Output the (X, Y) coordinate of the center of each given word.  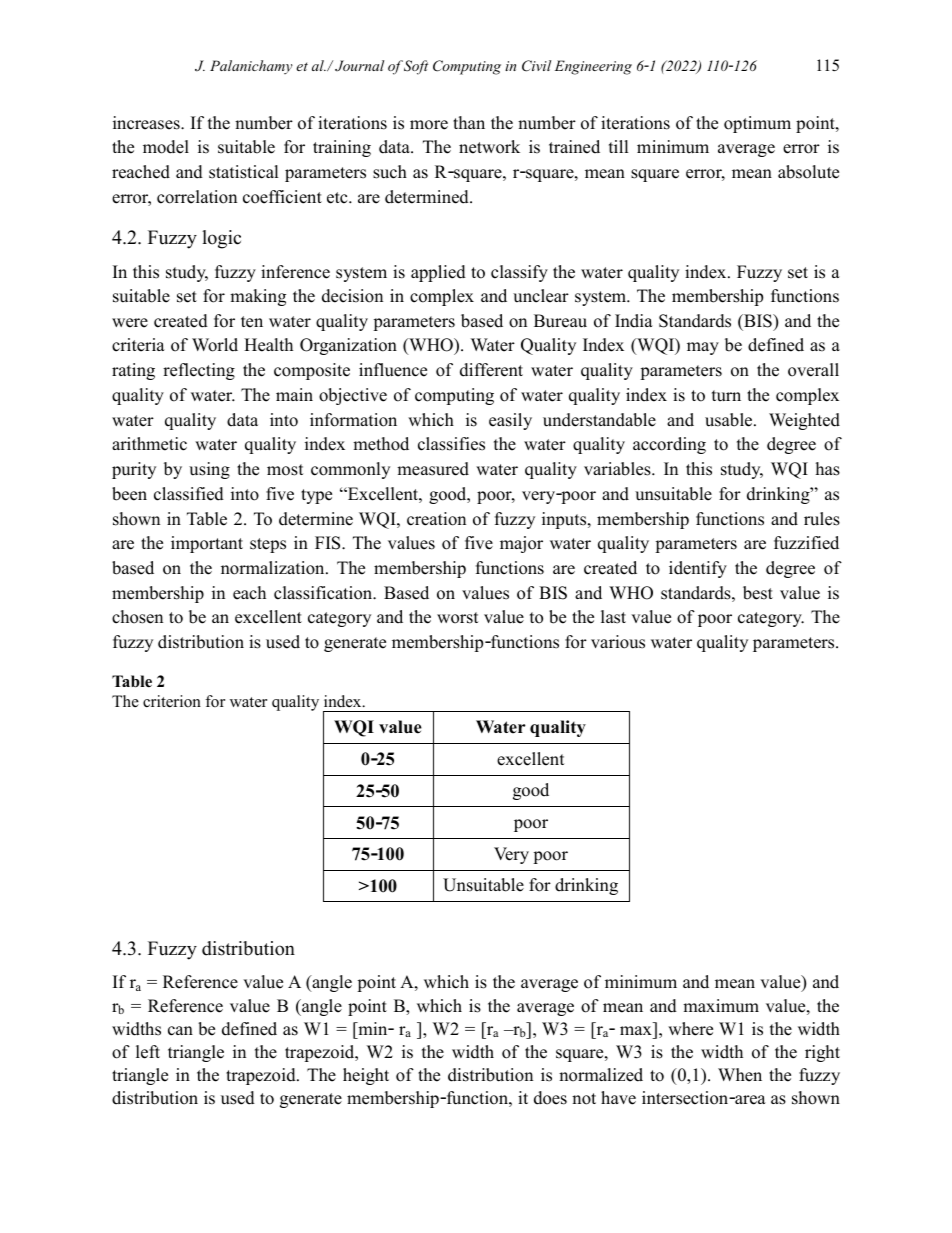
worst (458, 618)
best (758, 593)
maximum (721, 1006)
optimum (757, 124)
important (207, 544)
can (180, 1031)
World (215, 345)
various (618, 642)
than (469, 122)
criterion (172, 701)
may (703, 348)
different (491, 370)
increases (147, 123)
